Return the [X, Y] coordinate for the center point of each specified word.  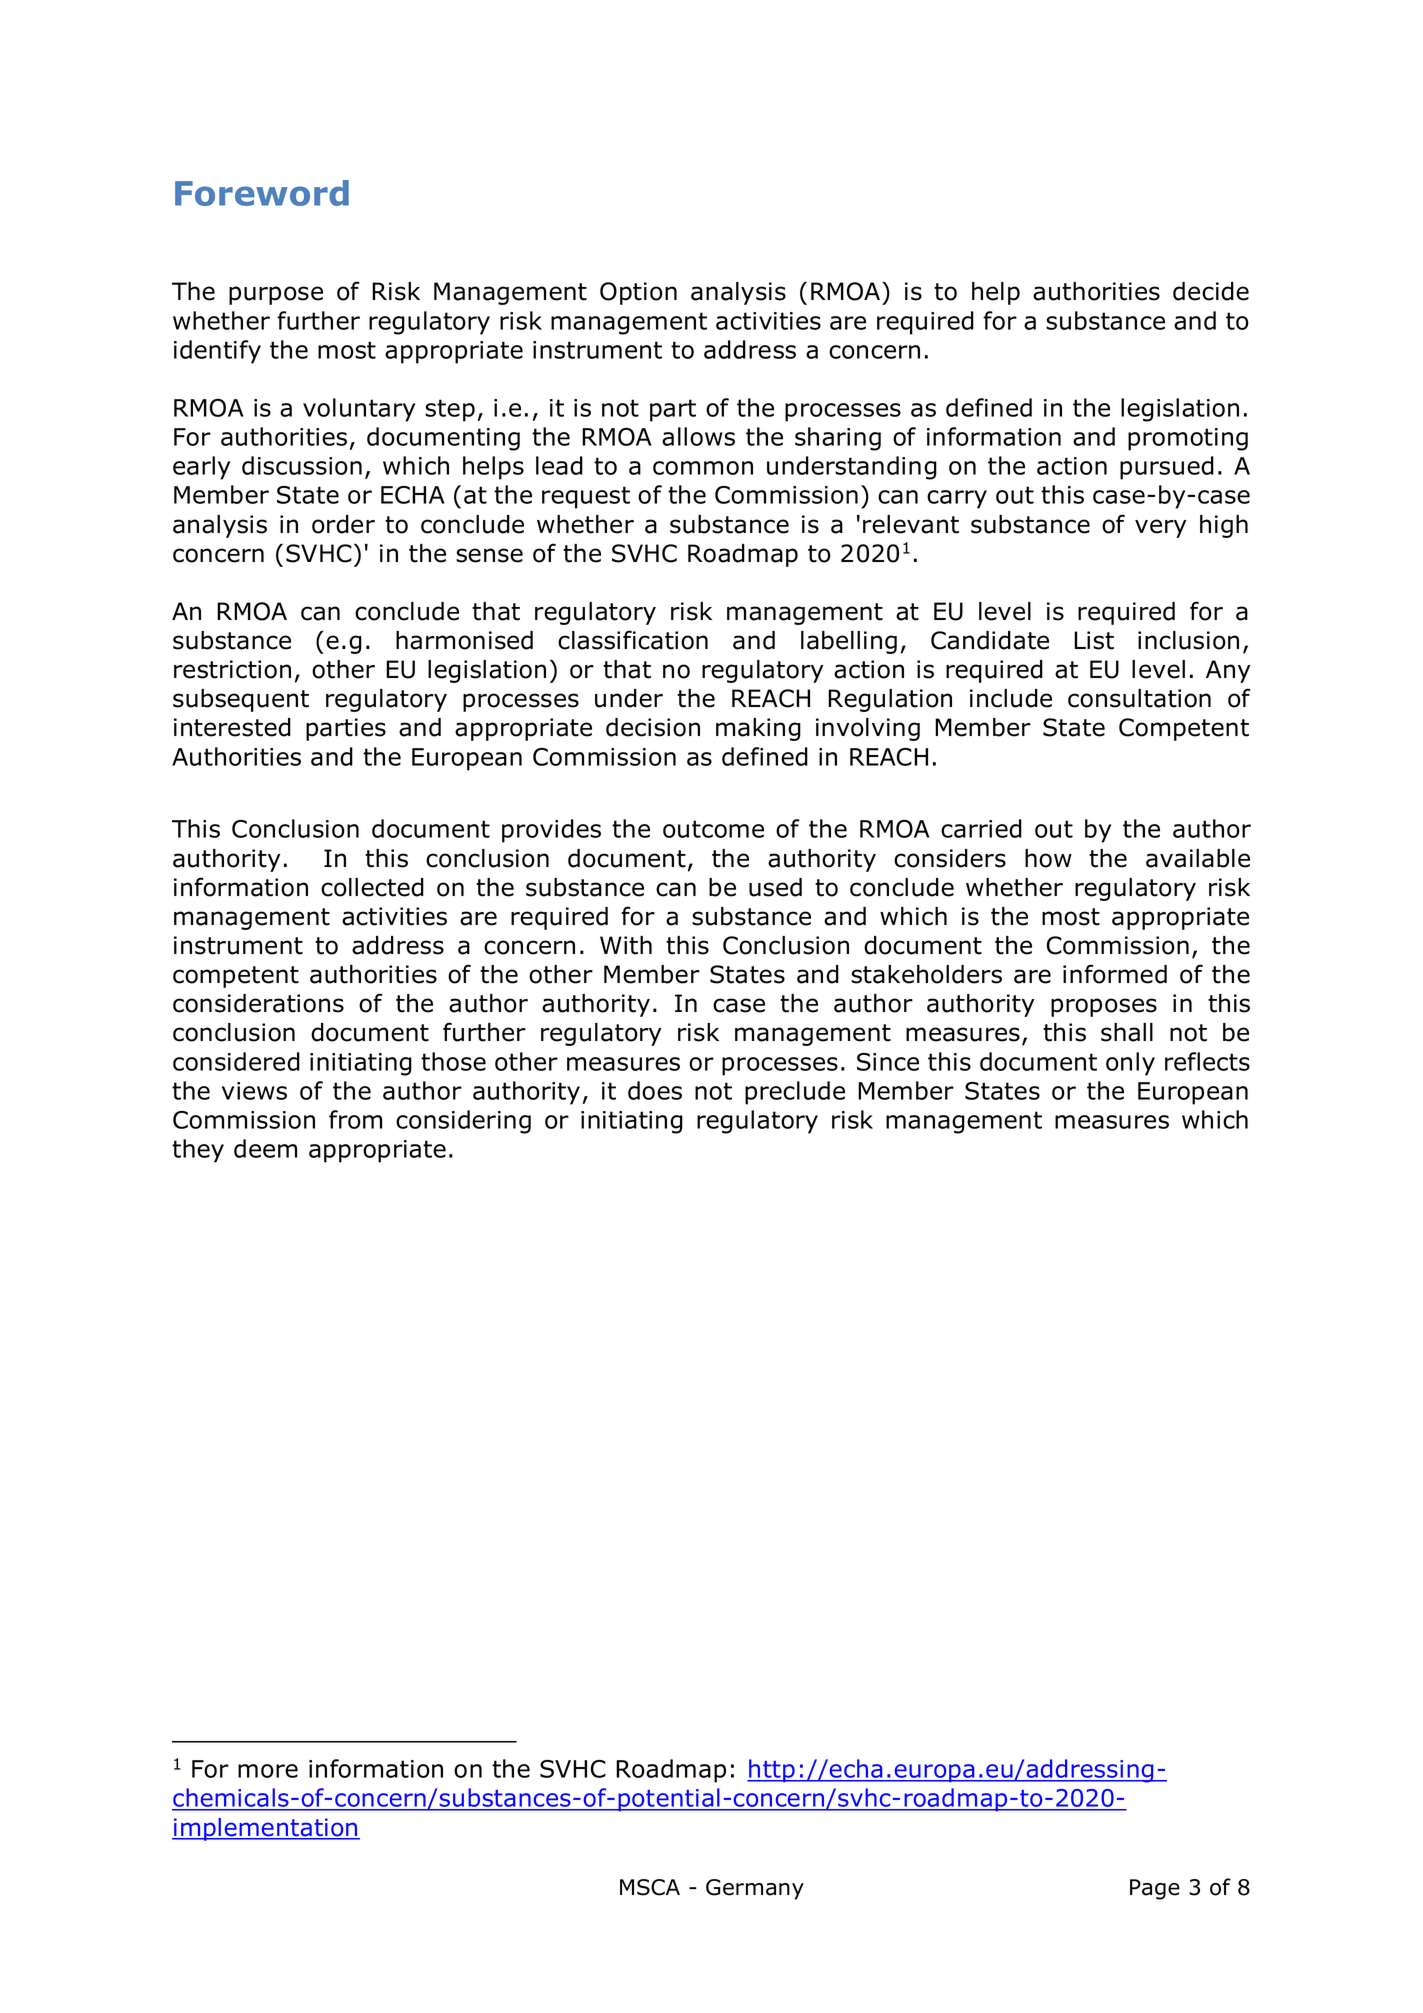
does [655, 1090]
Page [1155, 1889]
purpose [276, 295]
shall [1127, 1032]
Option [638, 293]
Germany [755, 1889]
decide [1211, 291]
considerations [258, 1003]
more [268, 1771]
